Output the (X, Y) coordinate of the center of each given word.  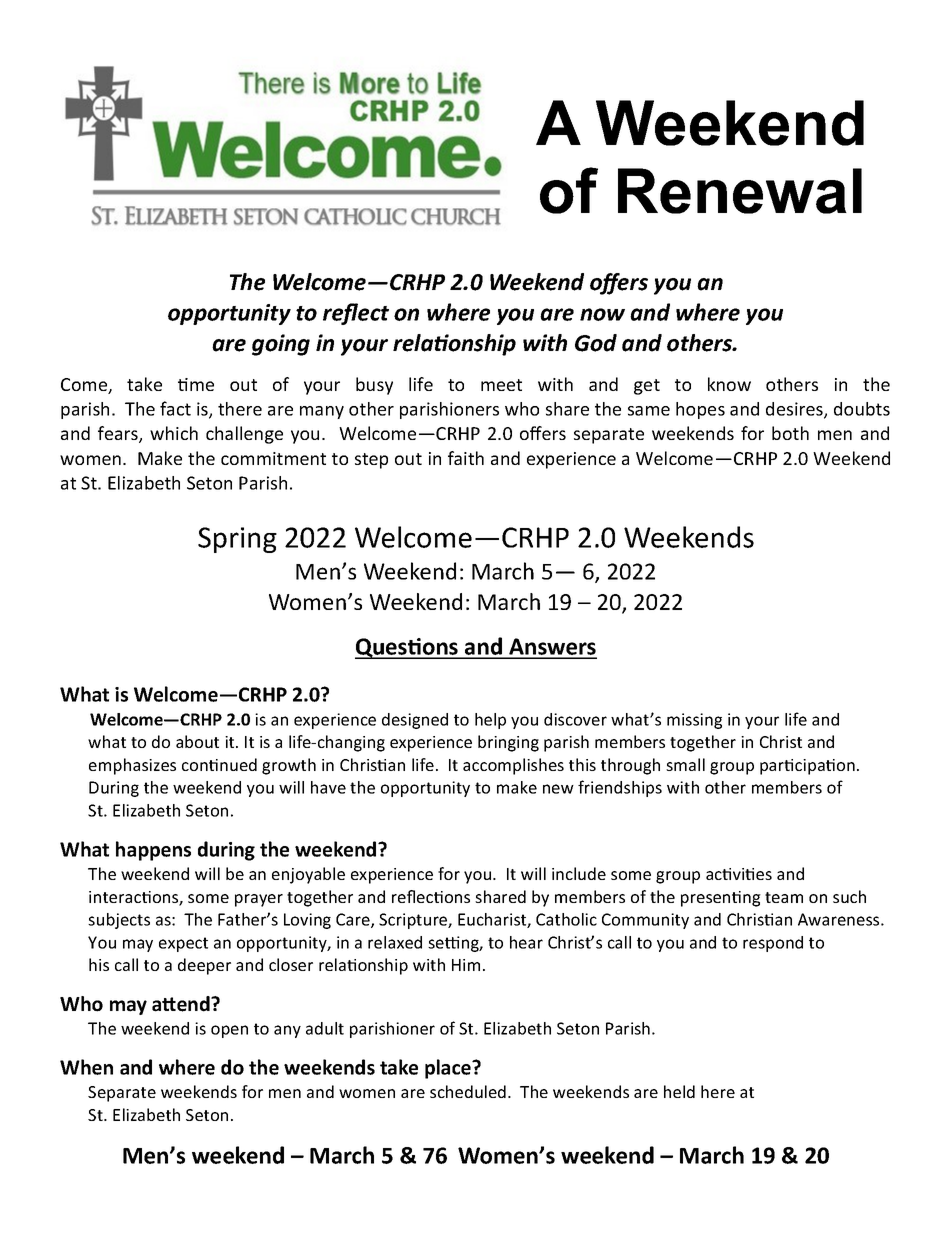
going (281, 345)
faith (466, 458)
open (229, 1031)
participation (807, 767)
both (790, 433)
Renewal (740, 191)
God (596, 343)
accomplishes (513, 766)
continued (219, 764)
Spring (237, 540)
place (449, 1069)
